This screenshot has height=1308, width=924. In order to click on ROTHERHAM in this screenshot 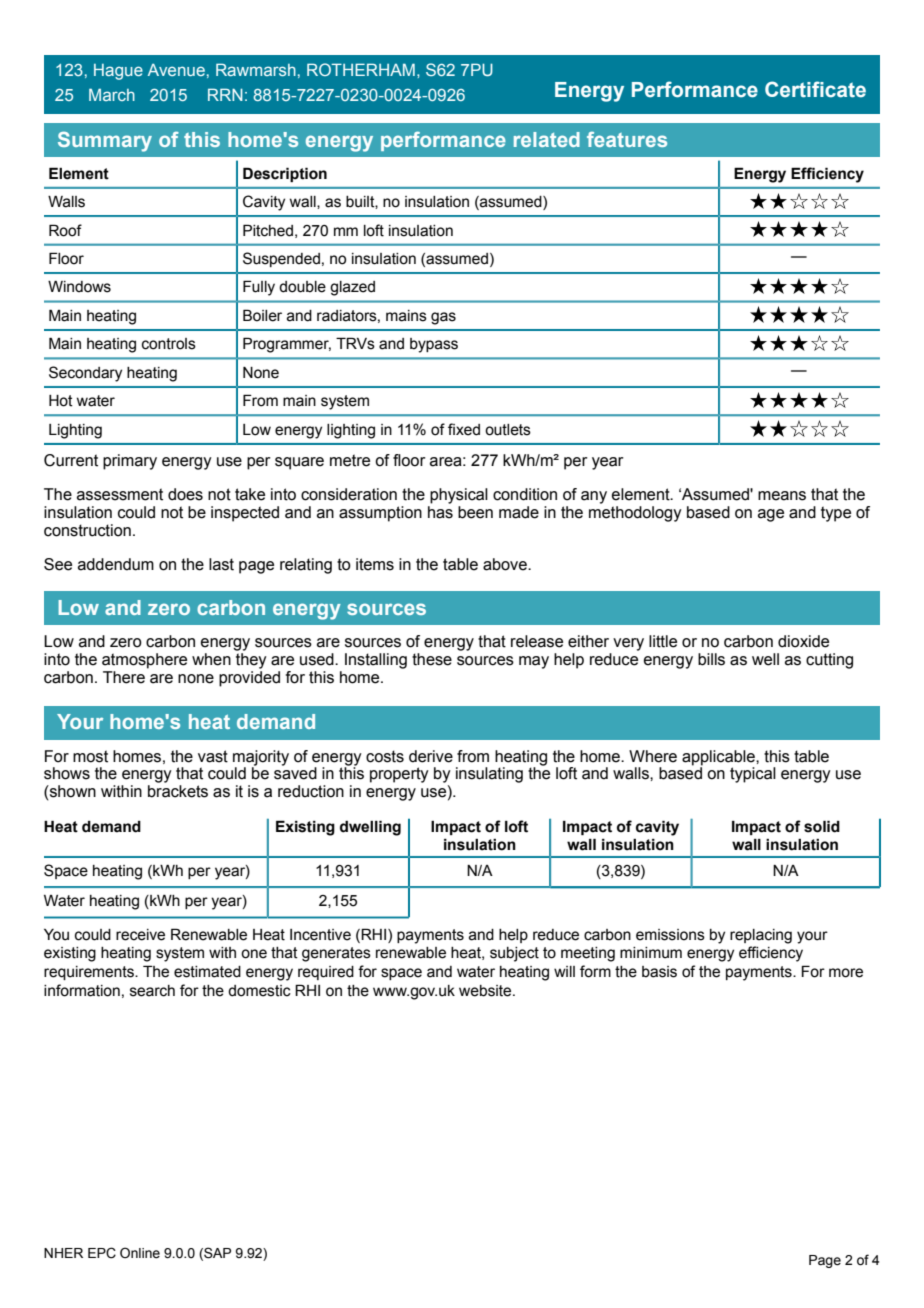, I will do `click(361, 69)`.
